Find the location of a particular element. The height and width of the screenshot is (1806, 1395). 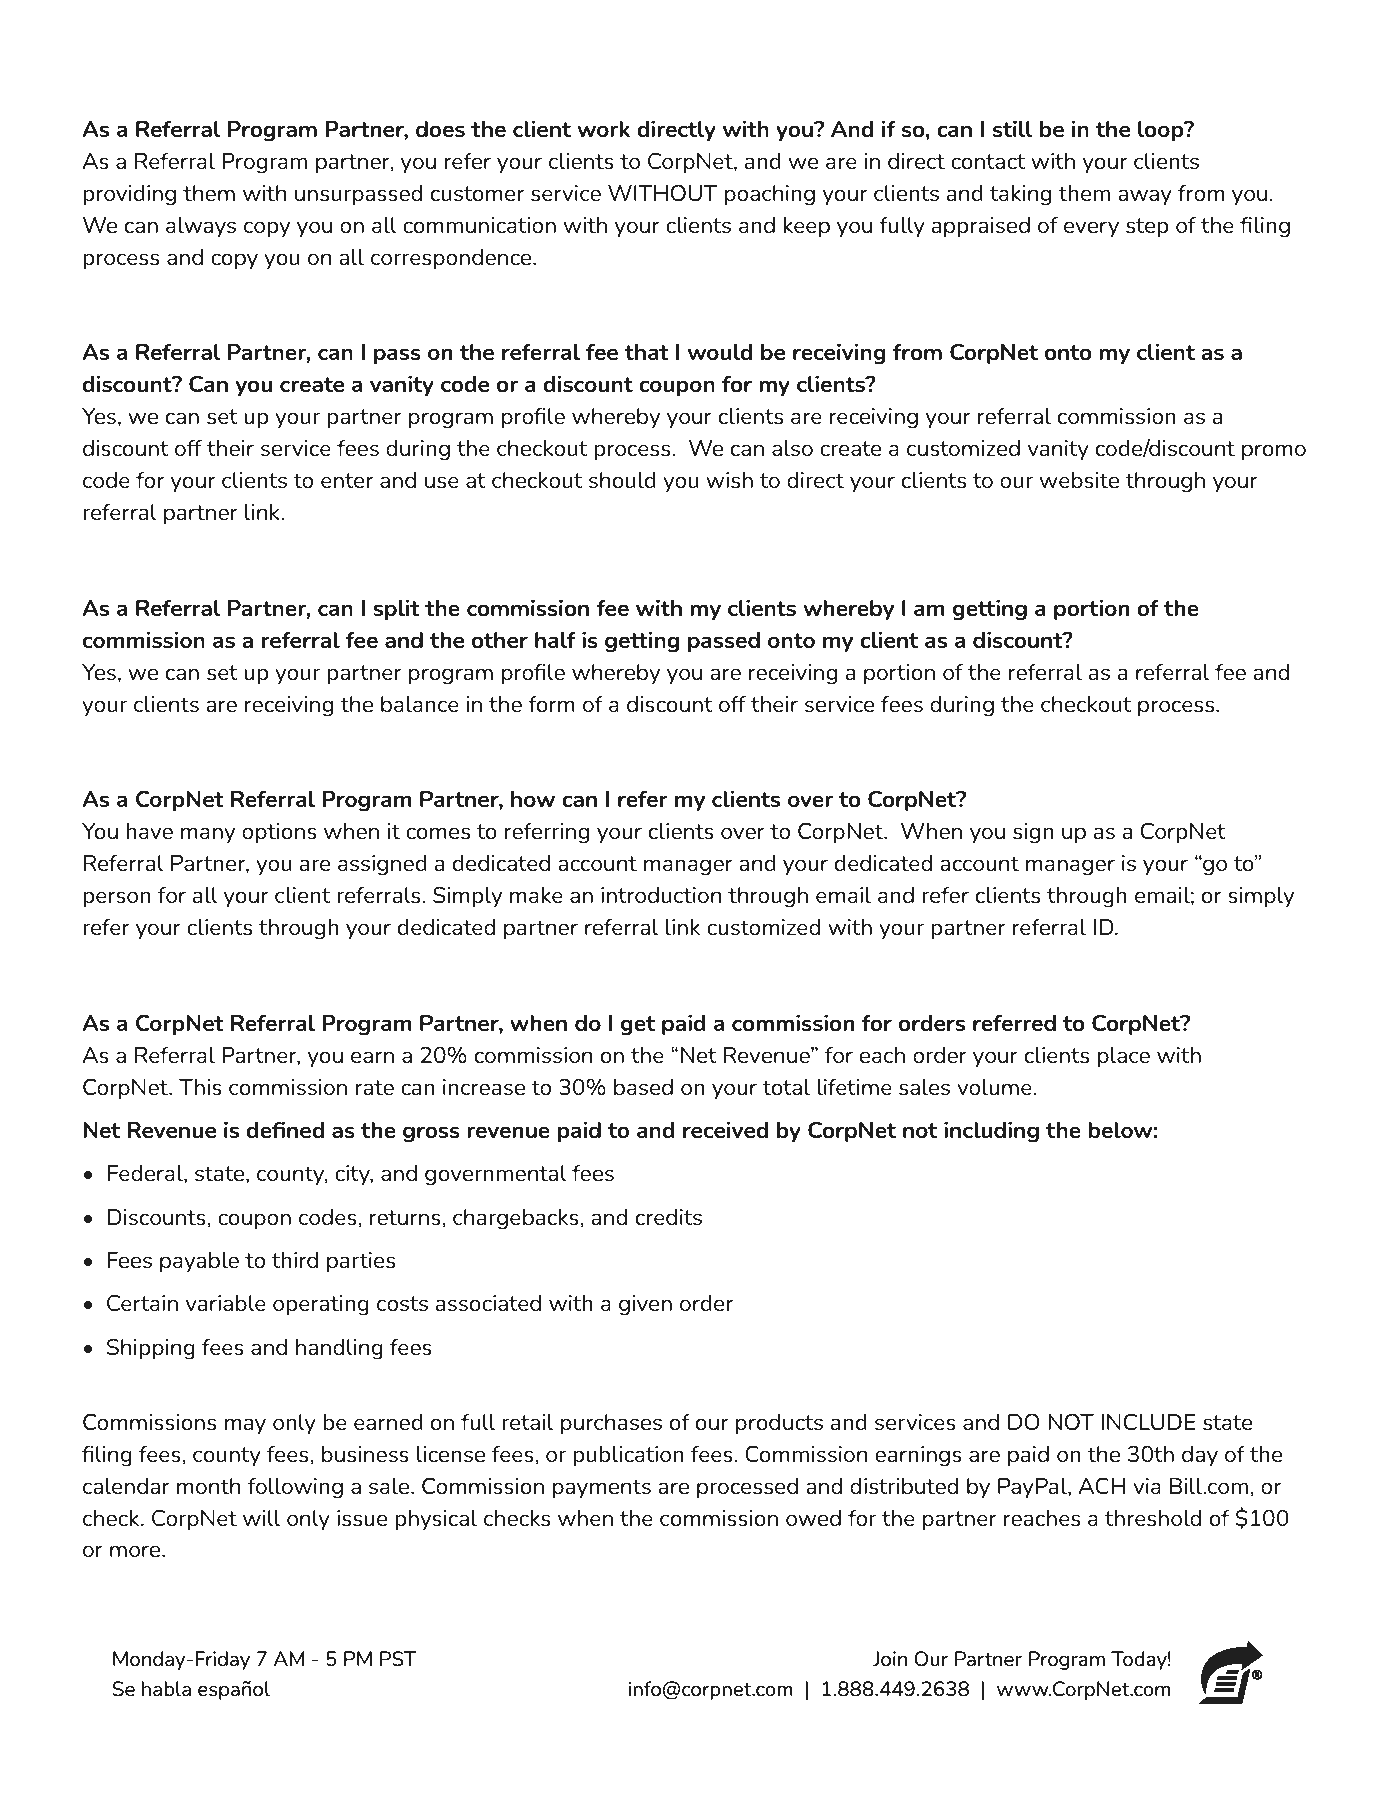

poaching is located at coordinates (770, 195).
